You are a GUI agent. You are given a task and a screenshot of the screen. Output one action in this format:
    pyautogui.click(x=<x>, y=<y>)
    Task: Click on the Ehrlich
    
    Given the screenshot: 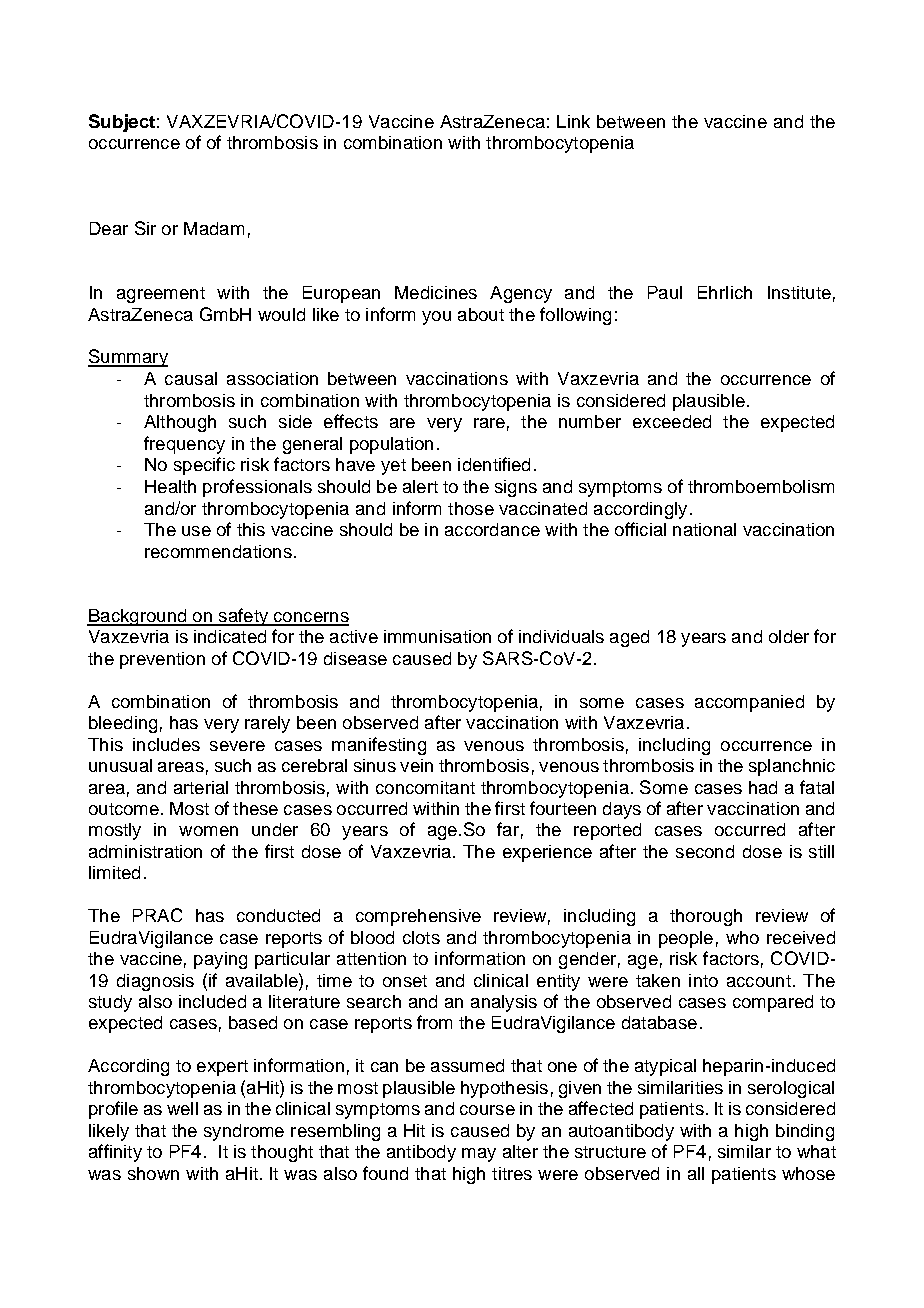 What is the action you would take?
    pyautogui.click(x=725, y=292)
